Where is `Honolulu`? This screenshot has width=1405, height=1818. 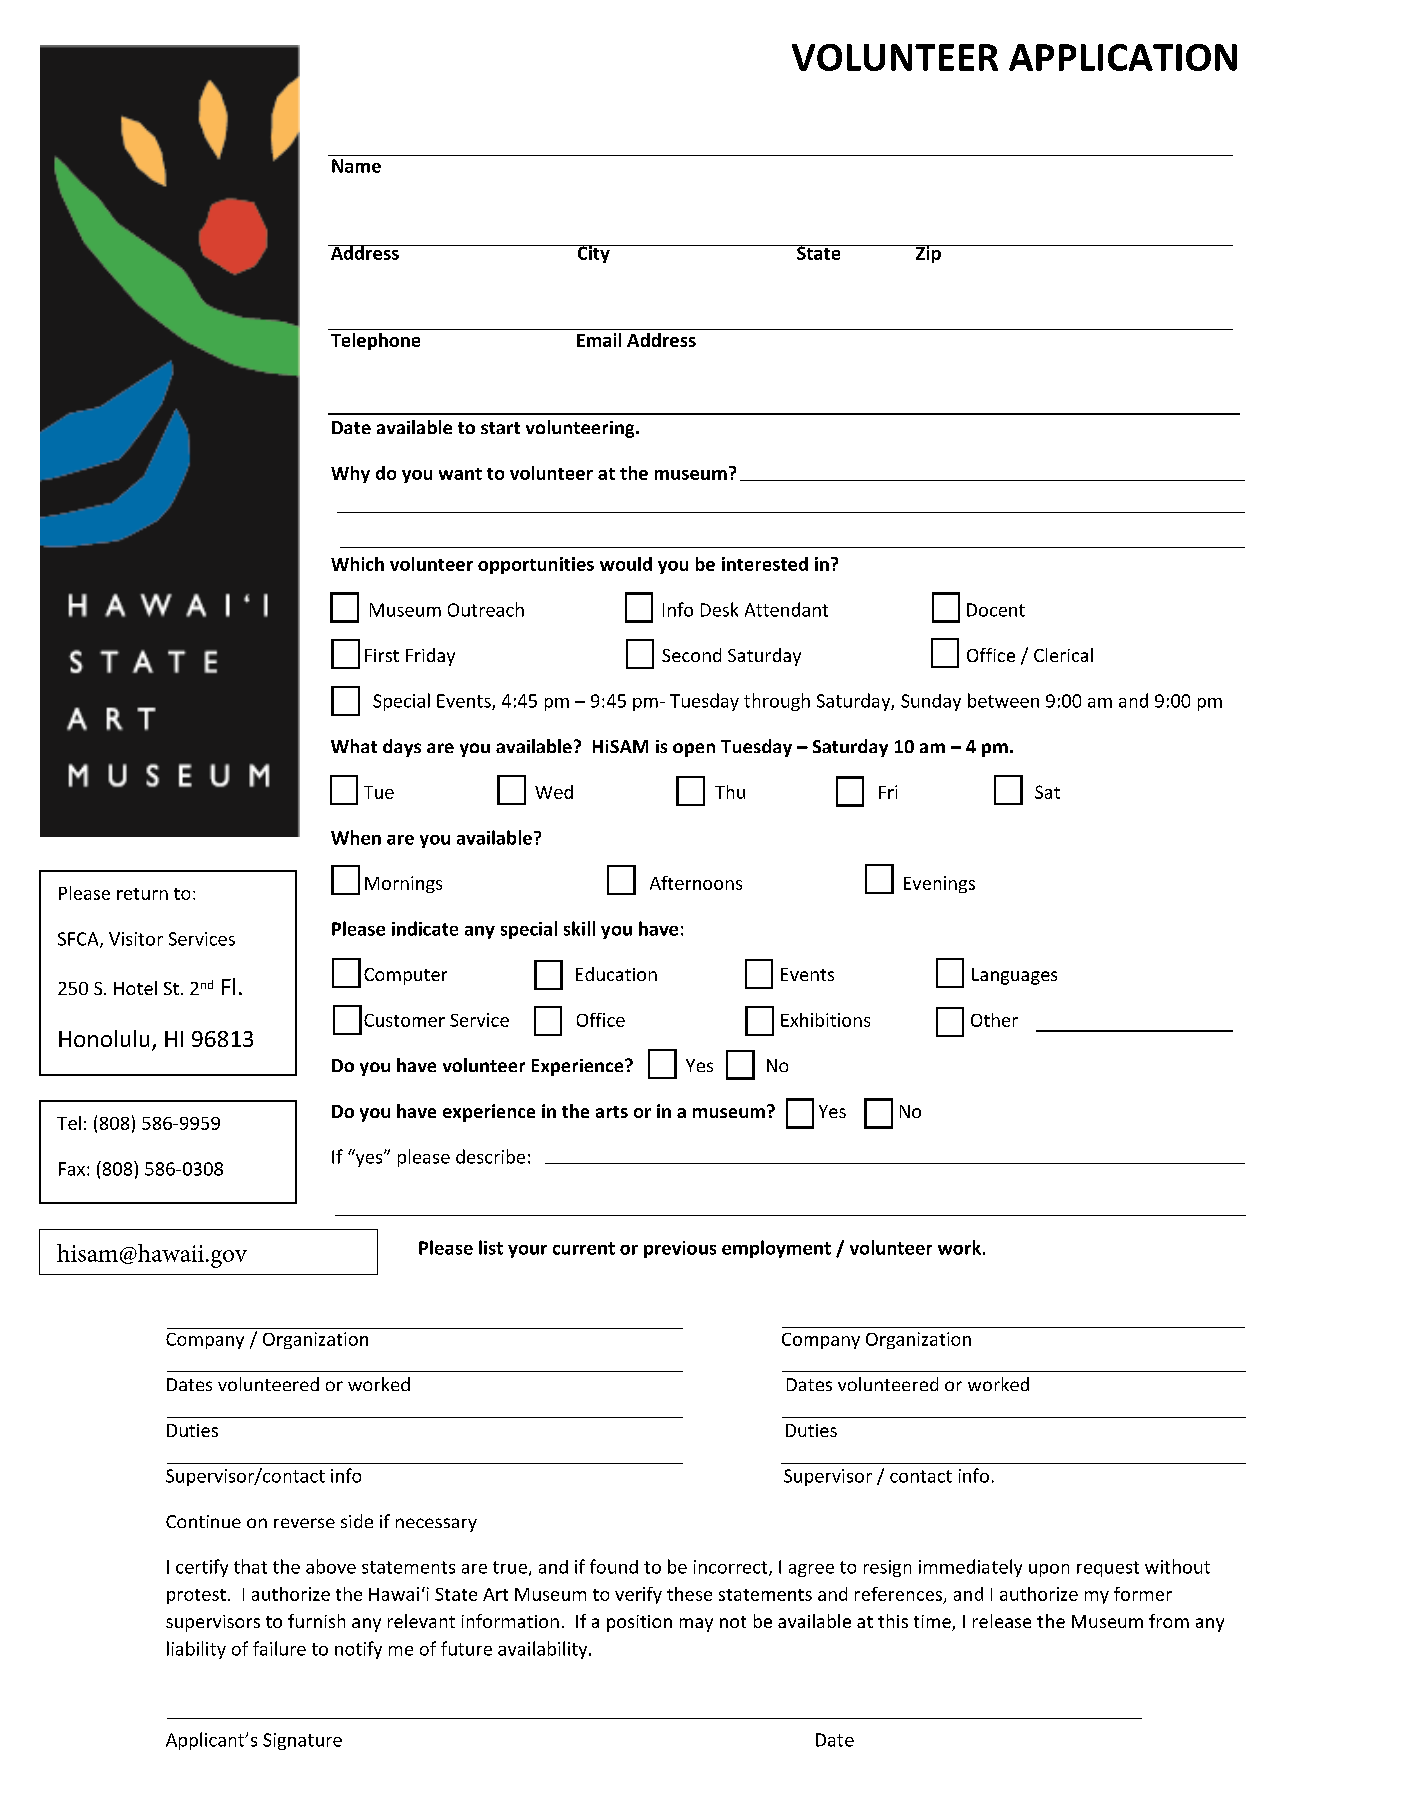
Honolulu is located at coordinates (104, 1038).
